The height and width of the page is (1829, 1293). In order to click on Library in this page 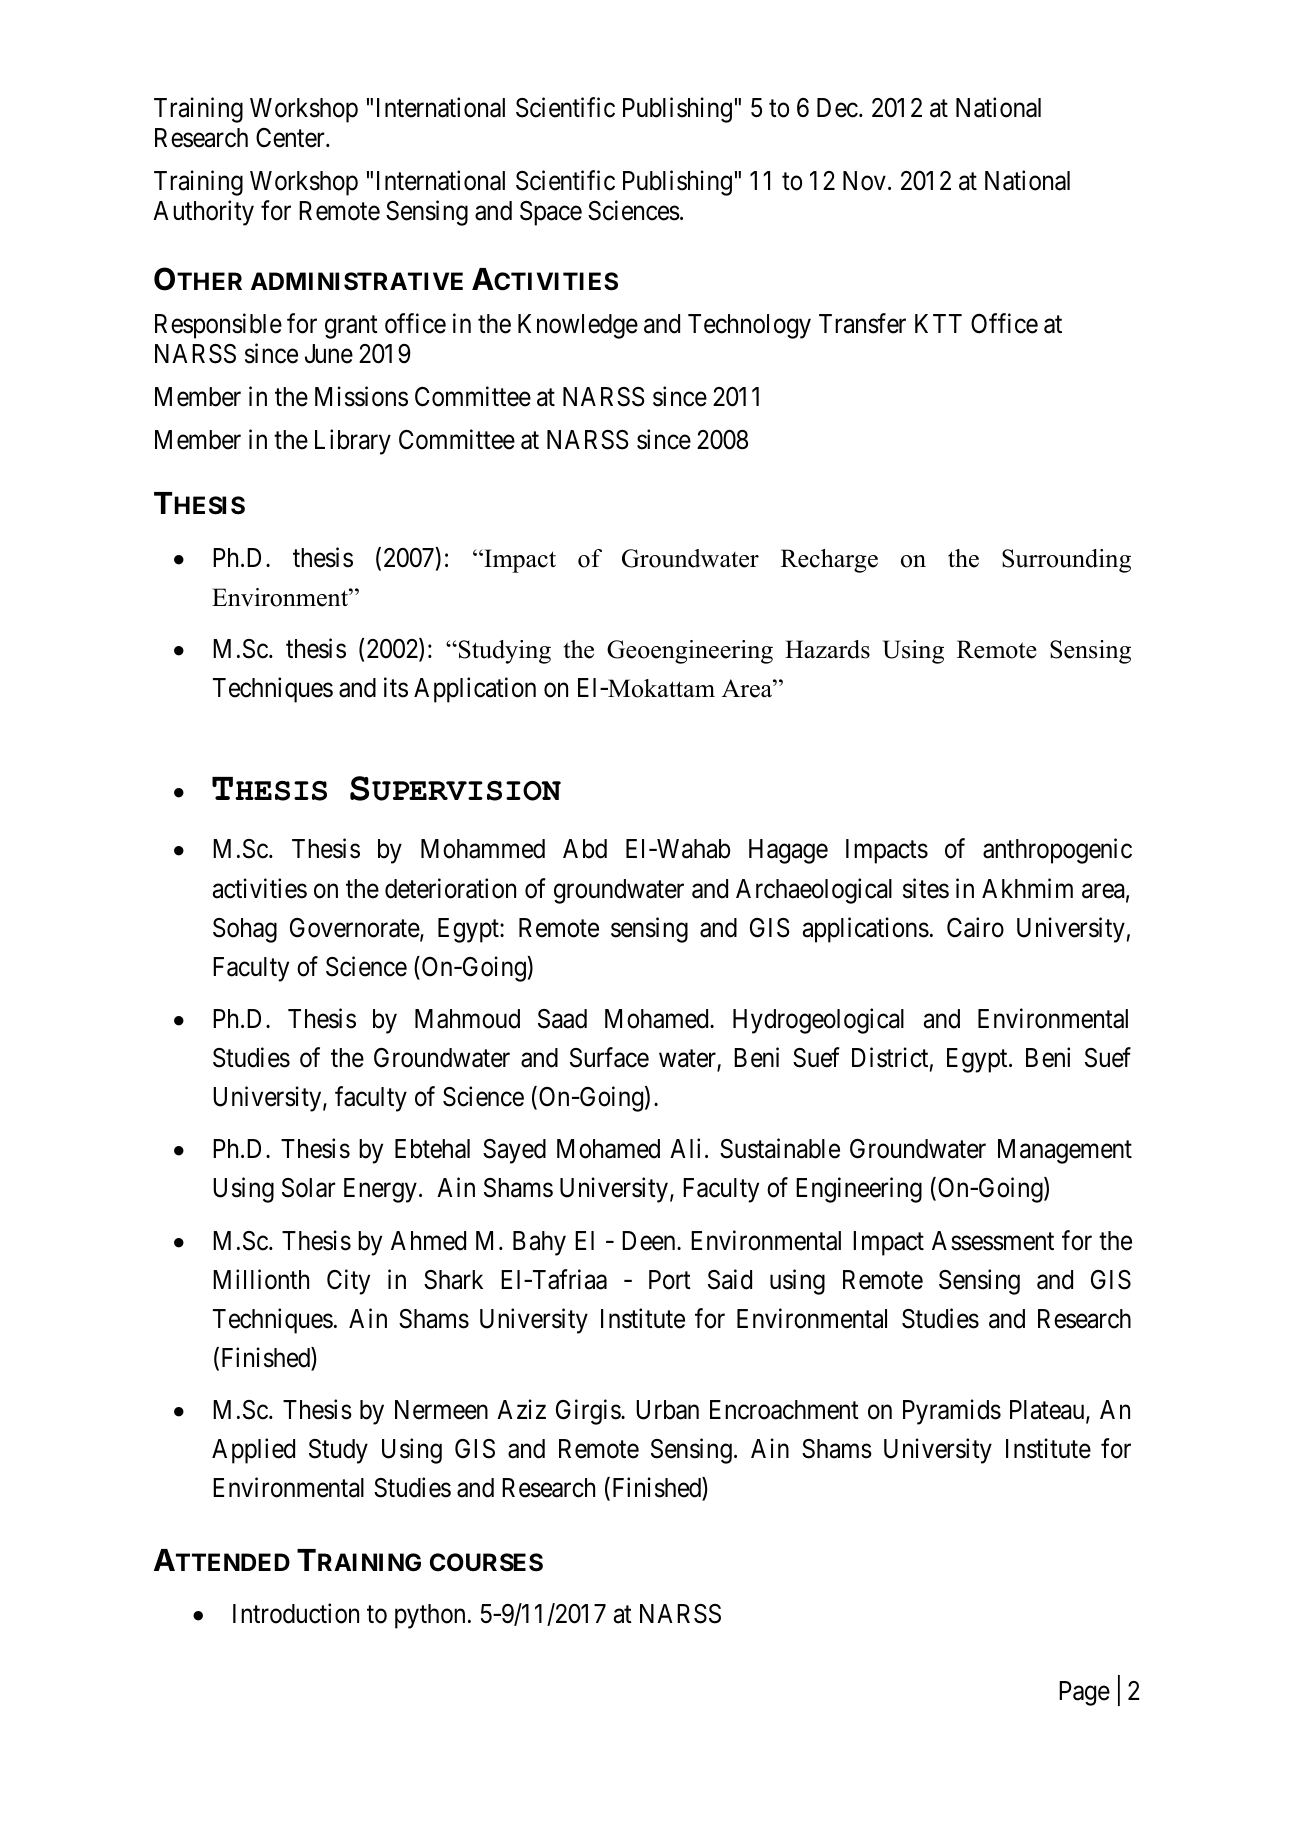, I will do `click(353, 442)`.
